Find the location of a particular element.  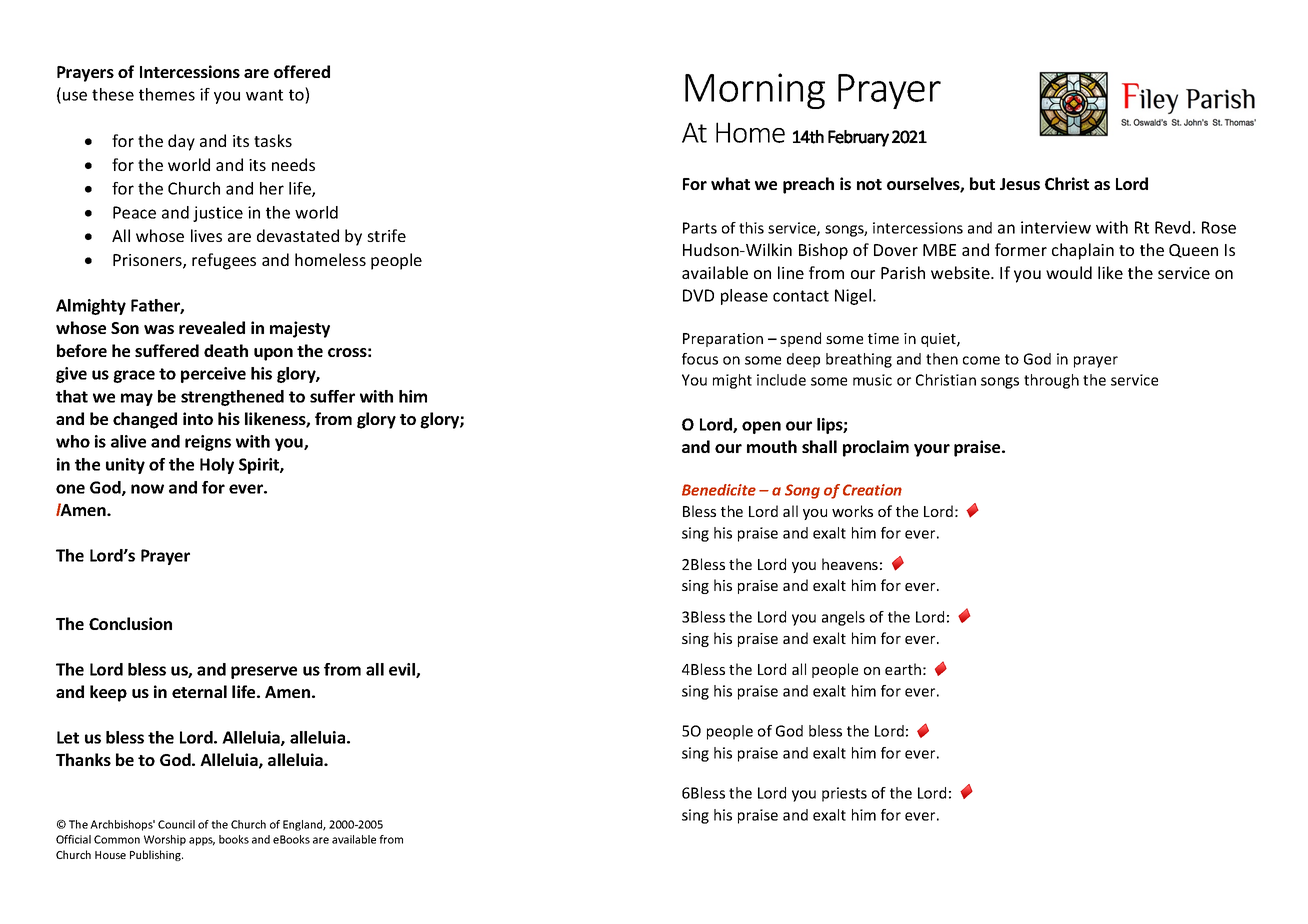

death is located at coordinates (226, 350).
